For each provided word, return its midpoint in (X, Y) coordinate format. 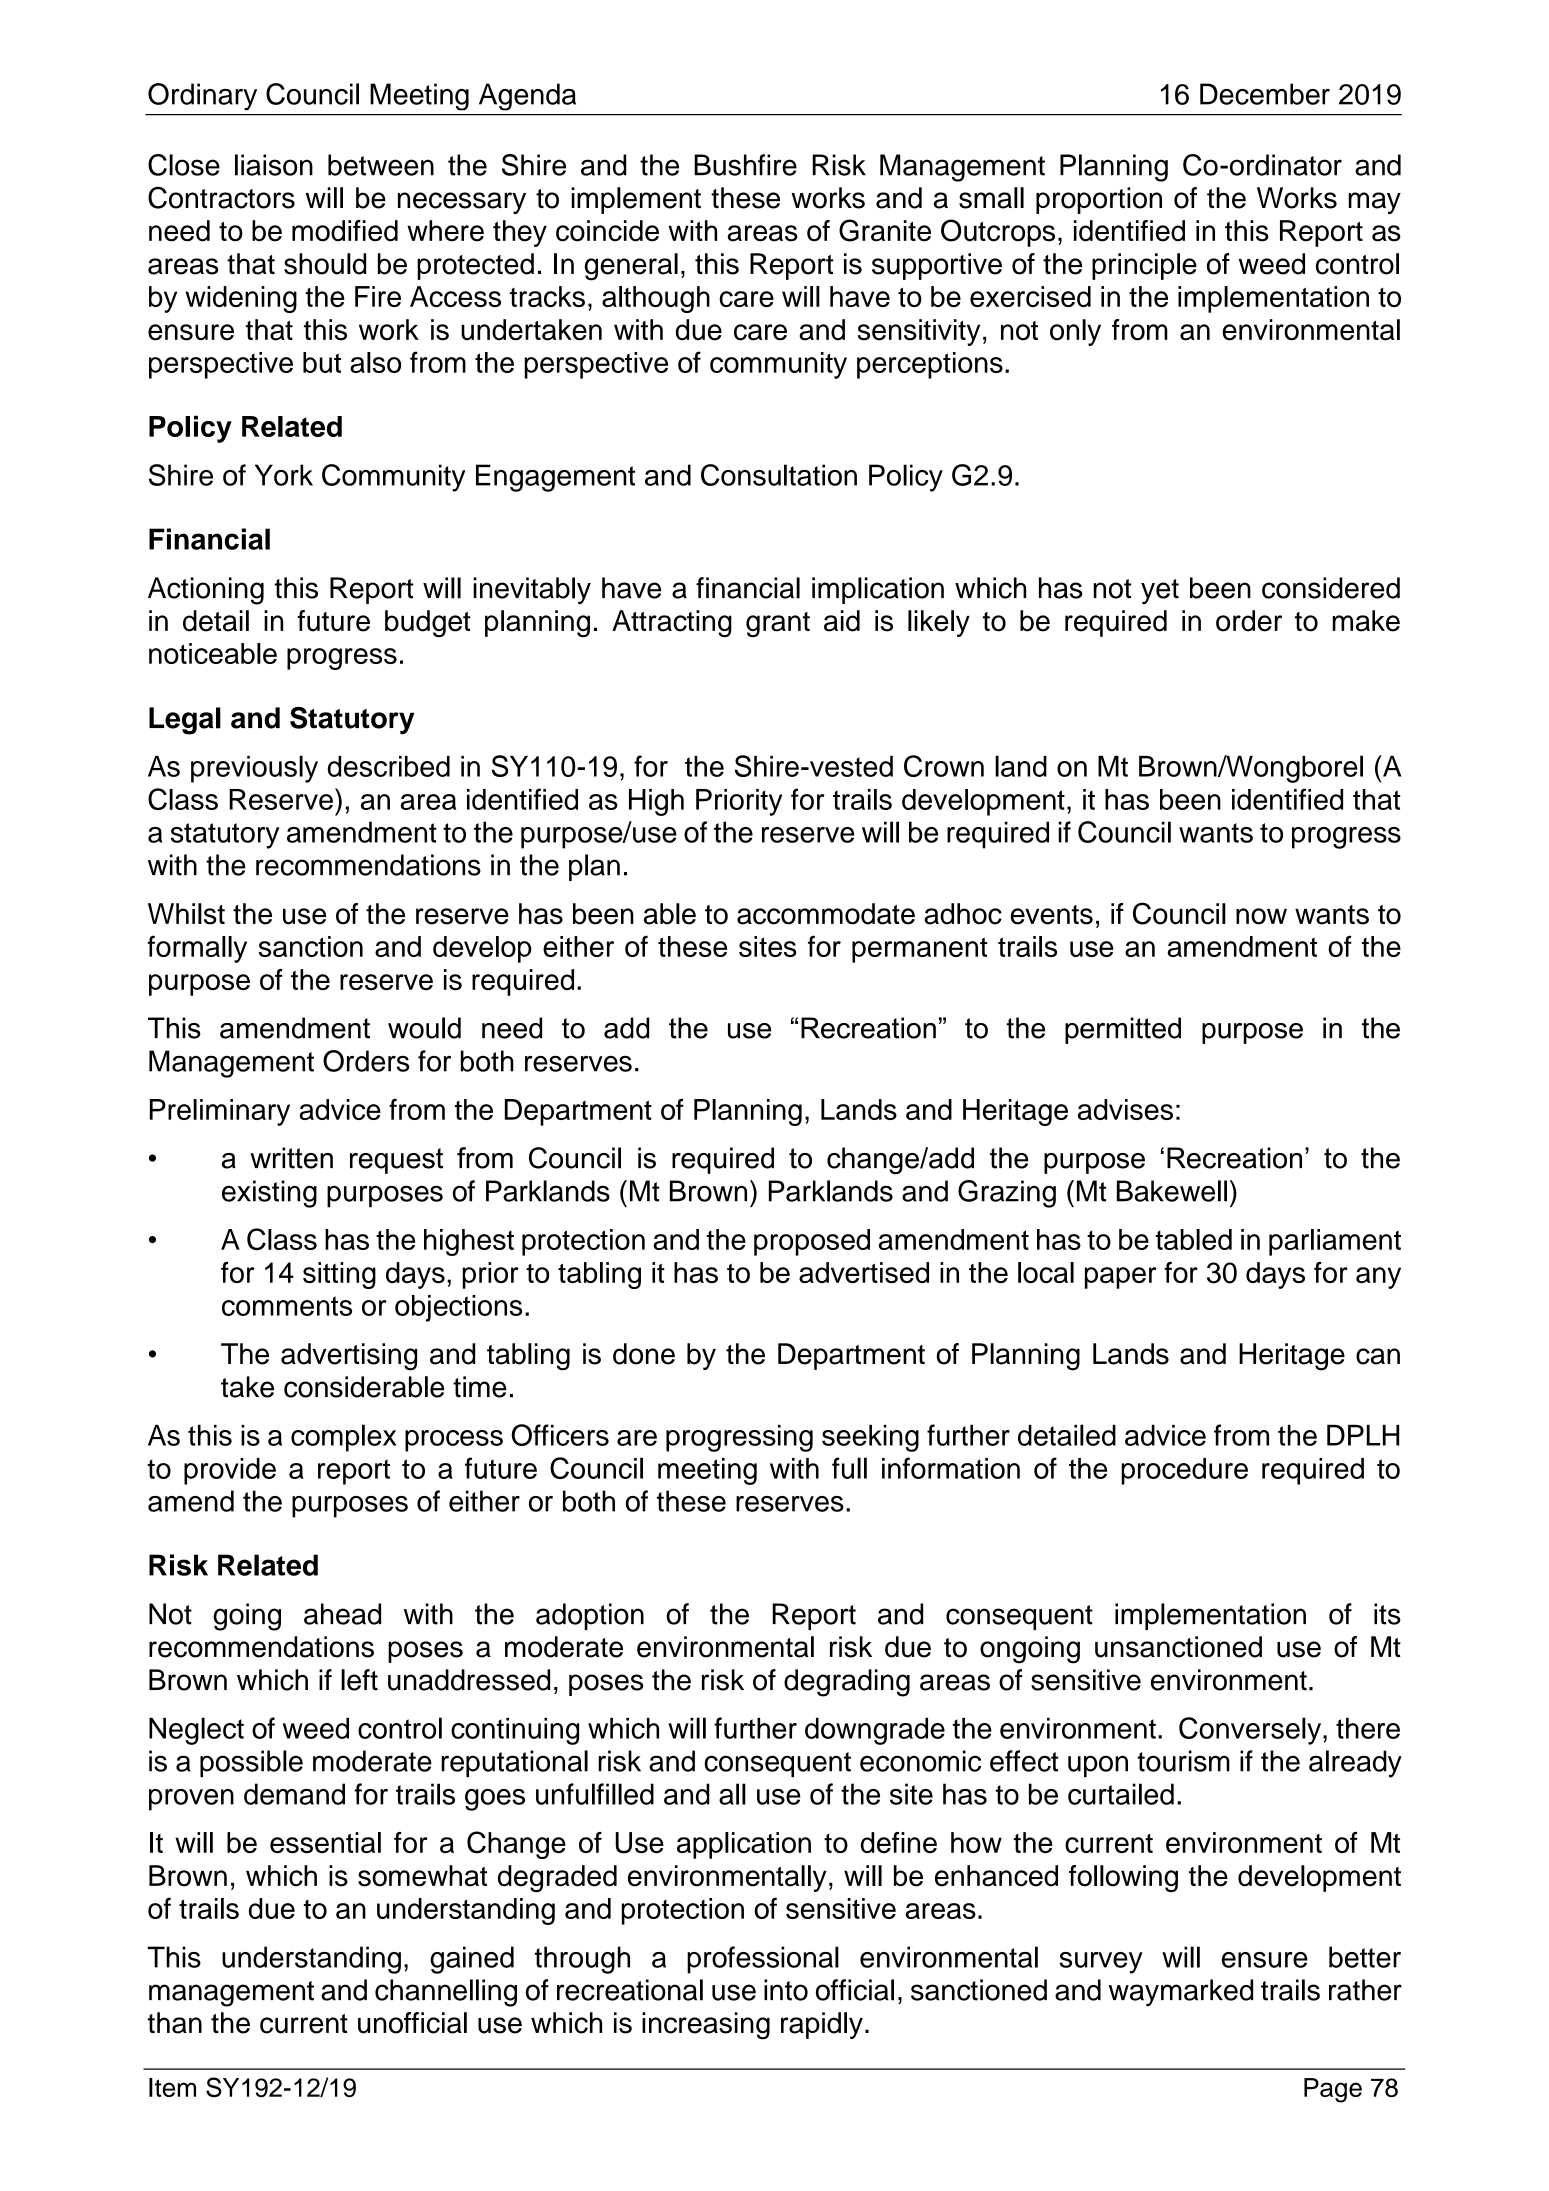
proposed (812, 1242)
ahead (342, 1614)
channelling (446, 1993)
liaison (274, 165)
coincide (607, 231)
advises (1125, 1109)
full (849, 1468)
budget (428, 623)
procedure (1184, 1471)
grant (778, 624)
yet (1160, 592)
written (291, 1158)
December (1265, 94)
